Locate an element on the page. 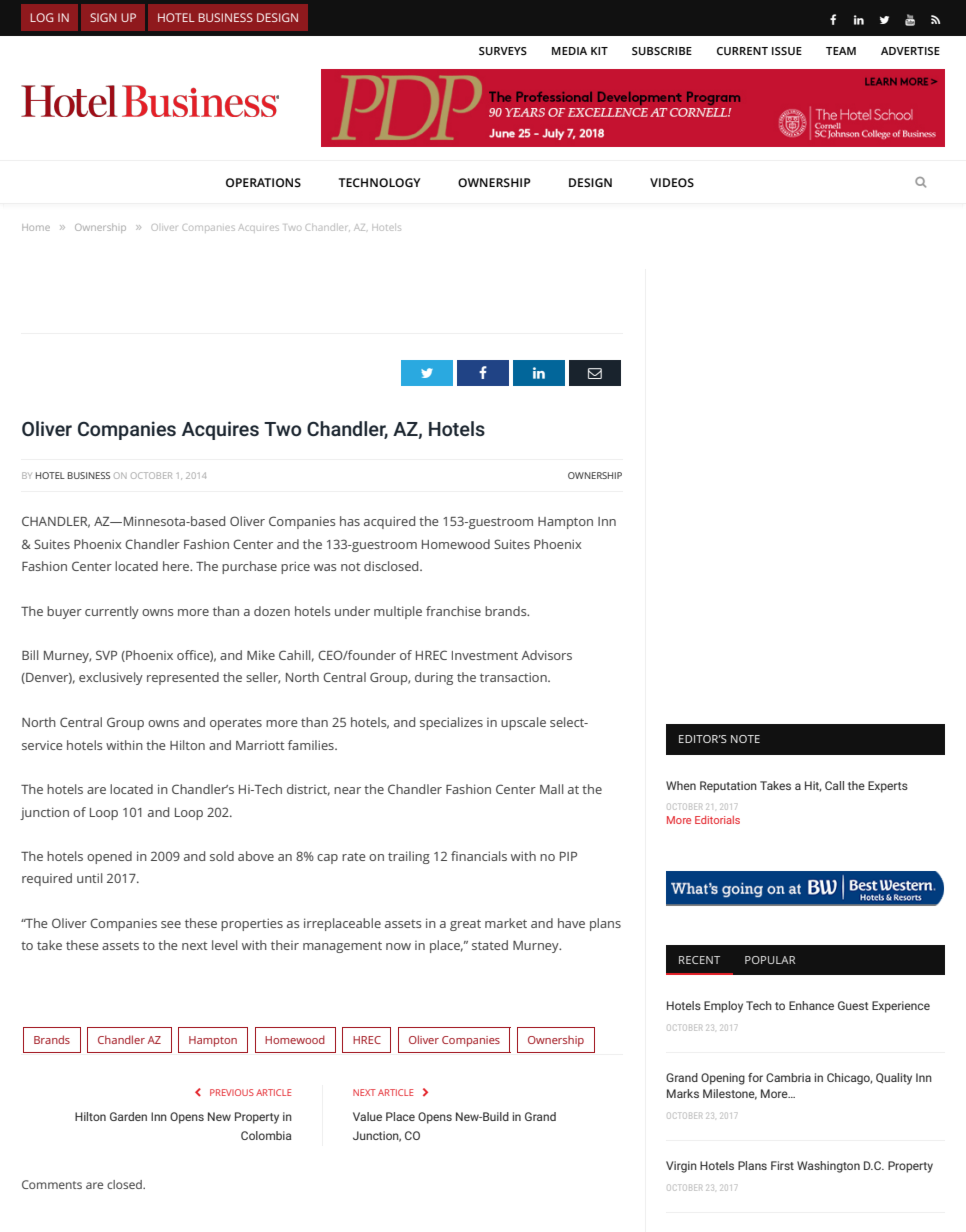 Image resolution: width=966 pixels, height=1232 pixels. ISSUE is located at coordinates (787, 51).
